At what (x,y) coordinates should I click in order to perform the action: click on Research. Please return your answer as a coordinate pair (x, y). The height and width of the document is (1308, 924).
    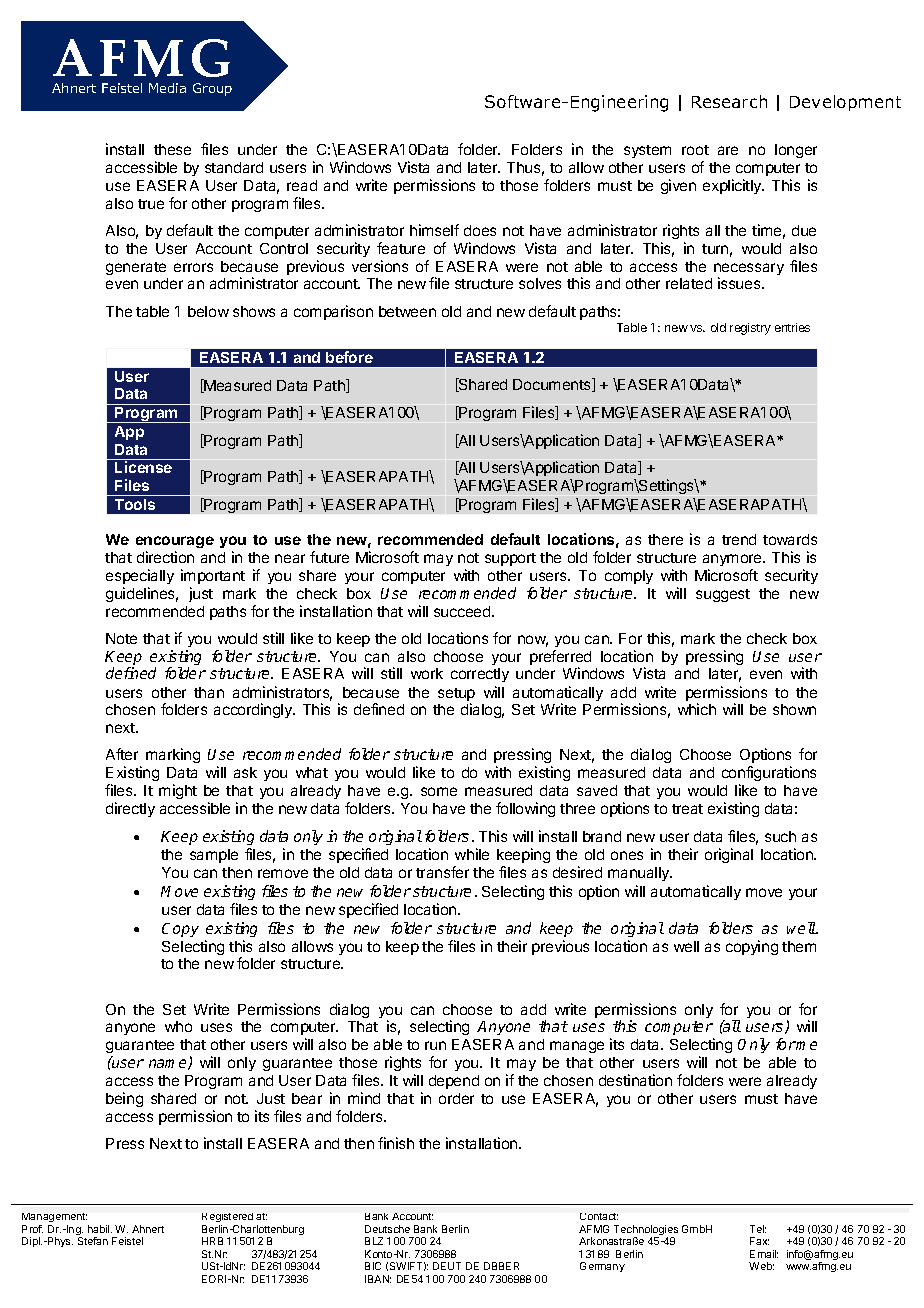
    Looking at the image, I should click on (729, 101).
